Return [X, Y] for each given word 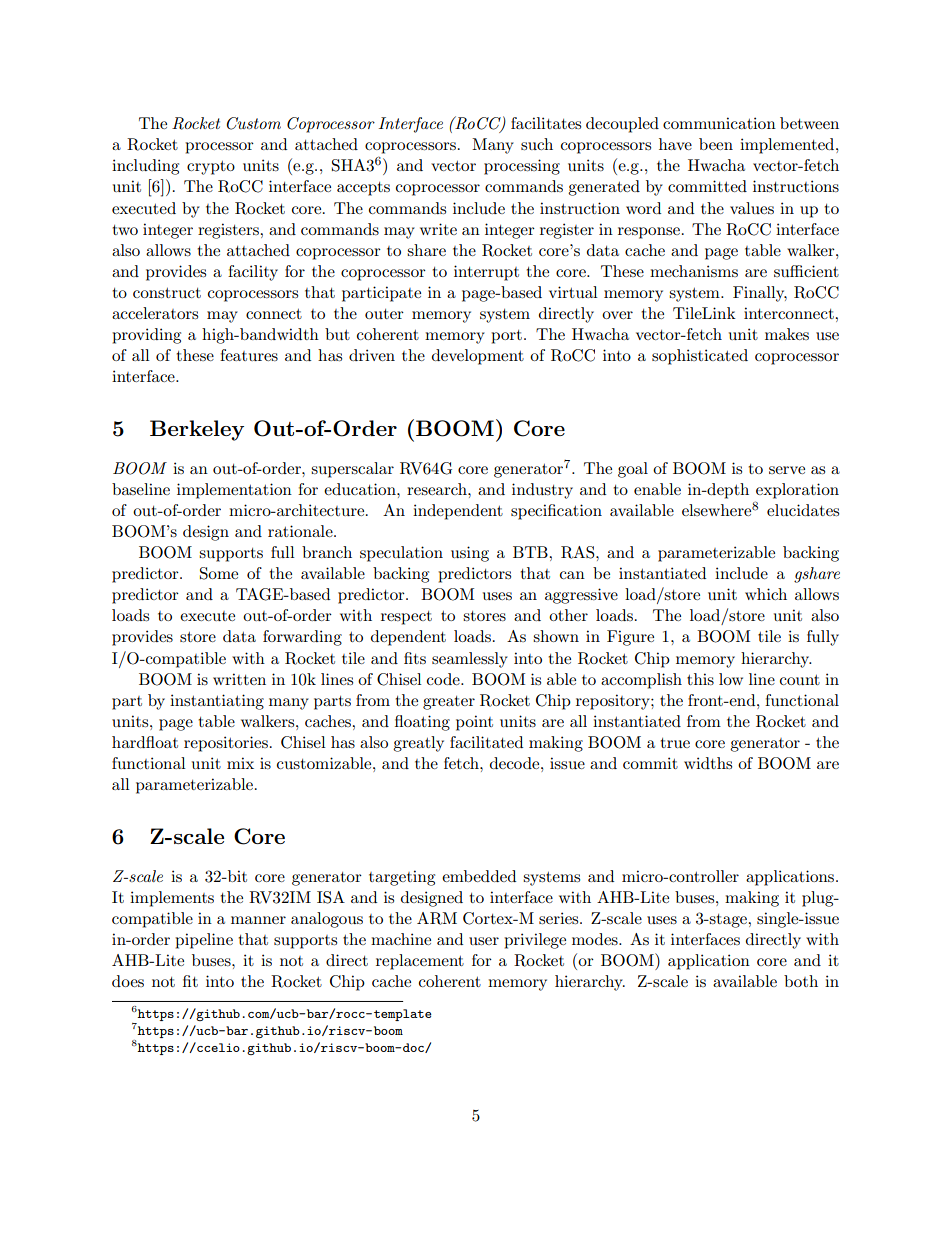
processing [522, 167]
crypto [211, 168]
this [700, 679]
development [478, 357]
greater [449, 703]
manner [258, 920]
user [484, 941]
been [716, 144]
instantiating [217, 702]
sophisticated [700, 357]
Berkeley [197, 430]
